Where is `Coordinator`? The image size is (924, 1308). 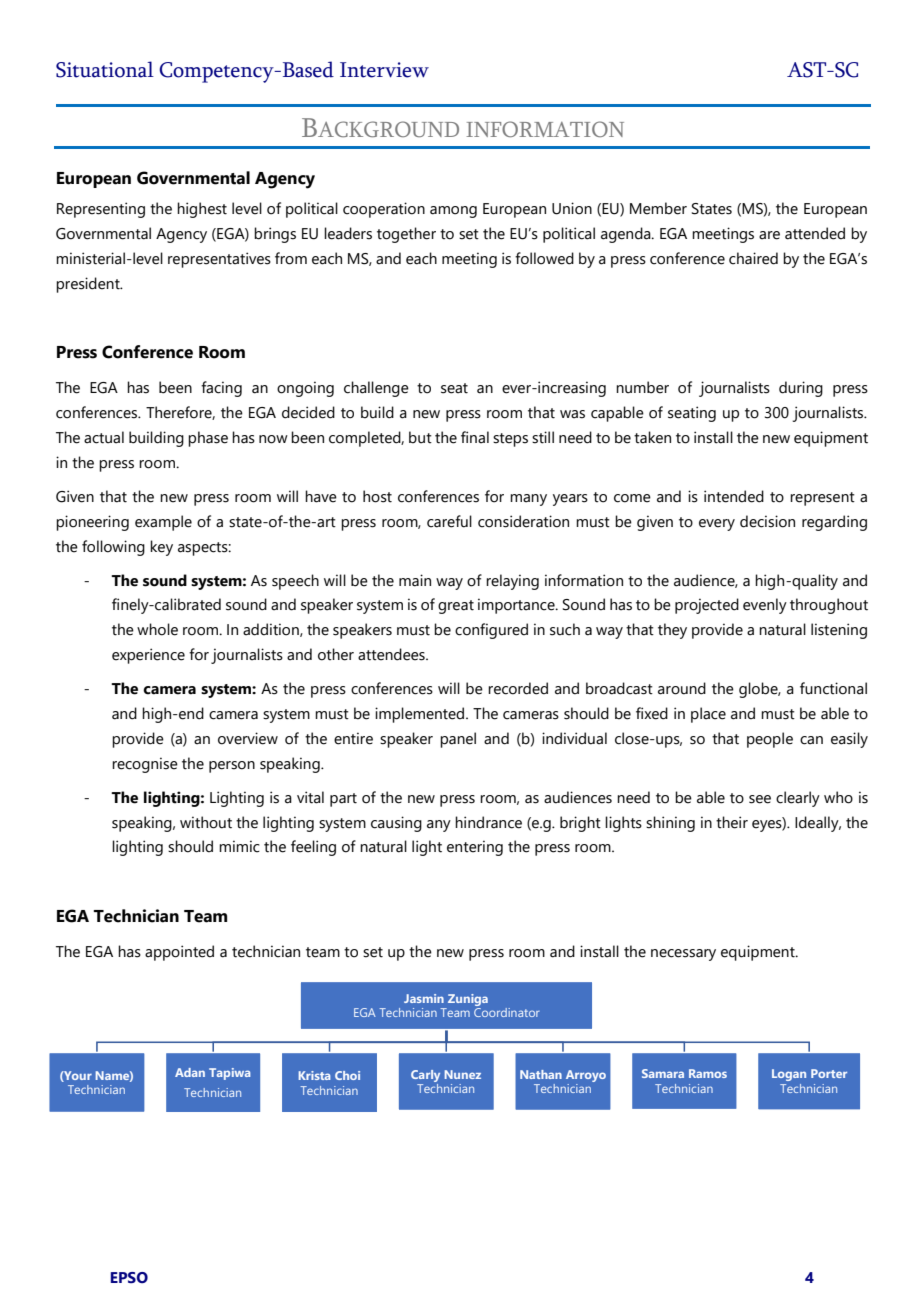
Coordinator is located at coordinates (507, 1012).
